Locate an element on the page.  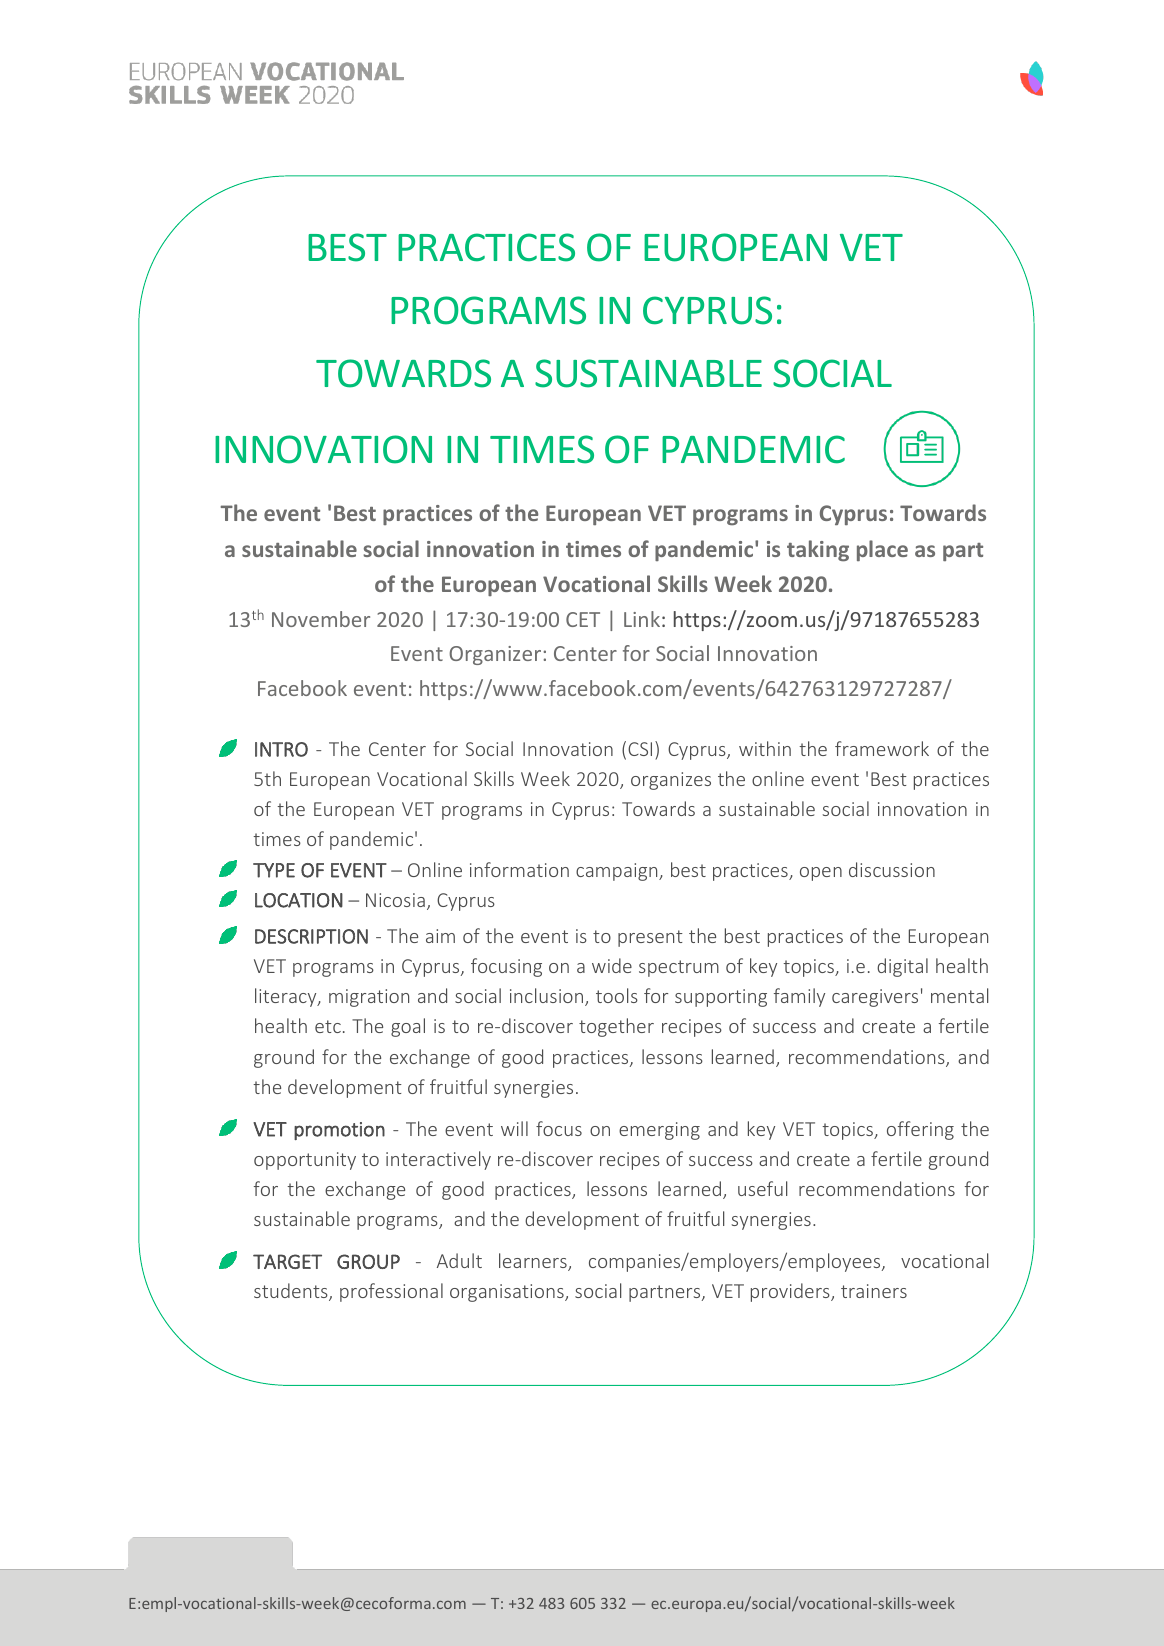
GROUP is located at coordinates (368, 1261).
